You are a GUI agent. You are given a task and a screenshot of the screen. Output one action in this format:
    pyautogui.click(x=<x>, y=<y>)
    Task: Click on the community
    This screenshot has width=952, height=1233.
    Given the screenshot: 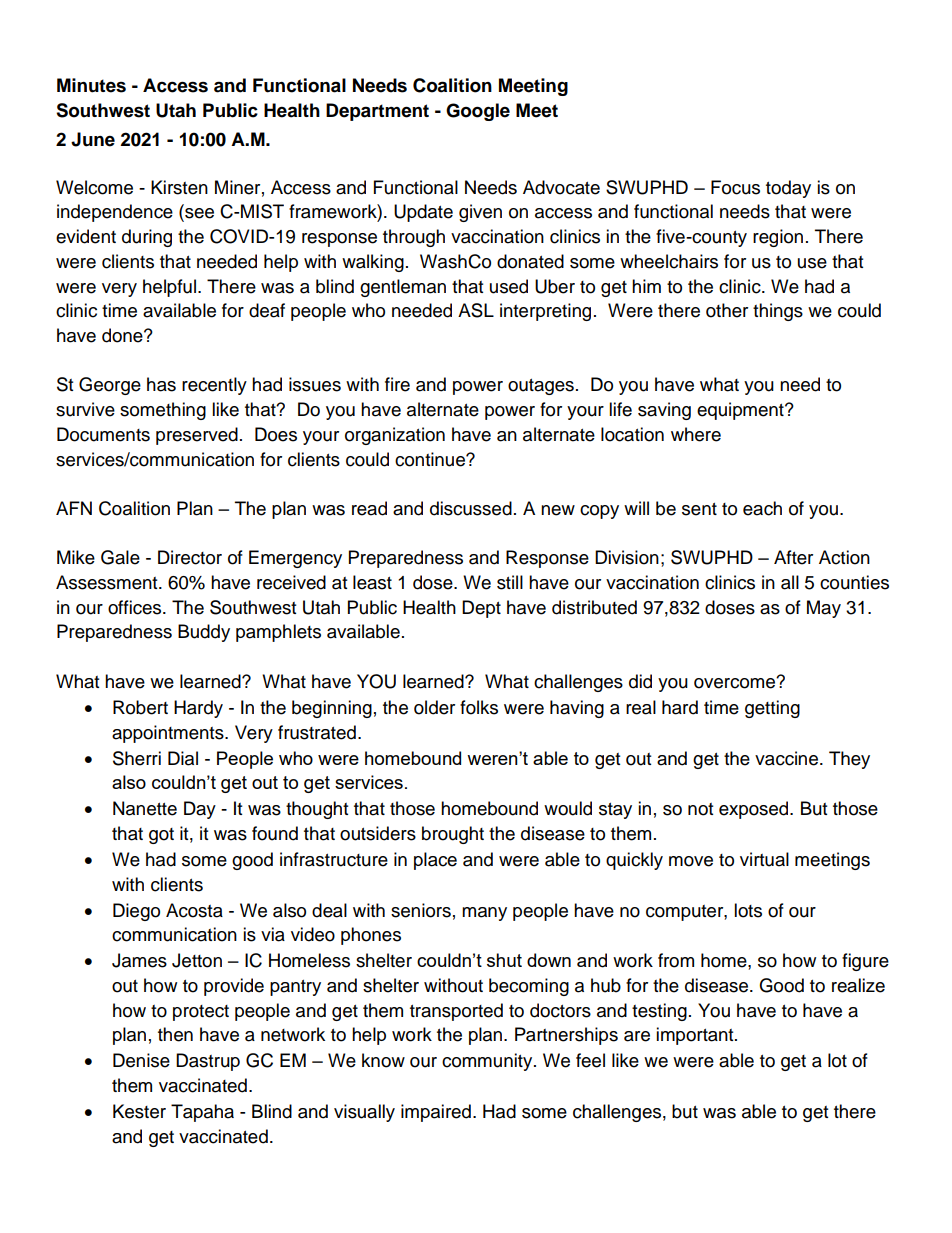 What is the action you would take?
    pyautogui.click(x=488, y=1062)
